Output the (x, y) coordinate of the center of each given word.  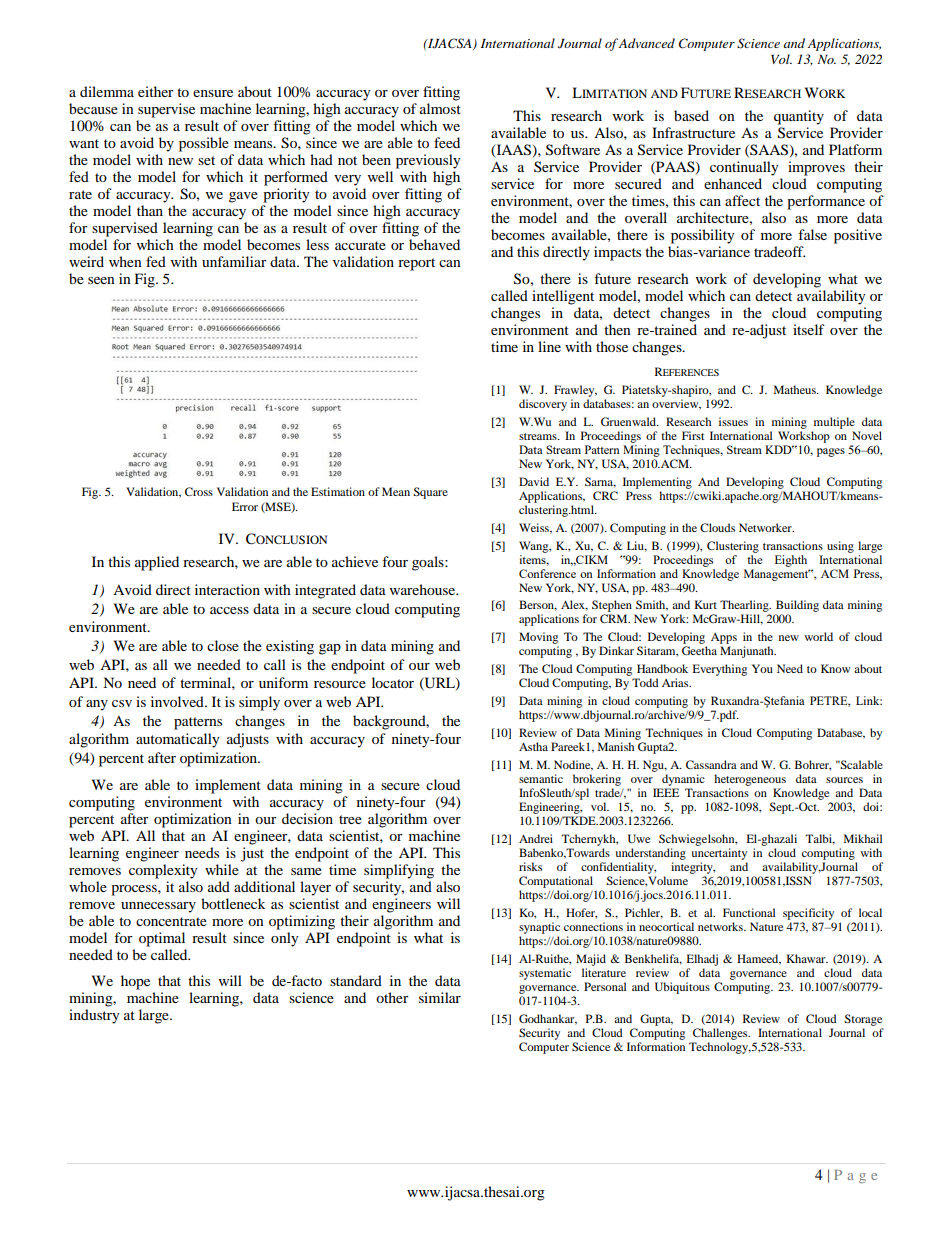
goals (429, 563)
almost (440, 108)
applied (157, 563)
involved (178, 701)
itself (809, 329)
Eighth (791, 561)
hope (135, 982)
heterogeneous (750, 780)
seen (101, 280)
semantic (541, 778)
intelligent (563, 297)
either (156, 91)
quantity (799, 117)
